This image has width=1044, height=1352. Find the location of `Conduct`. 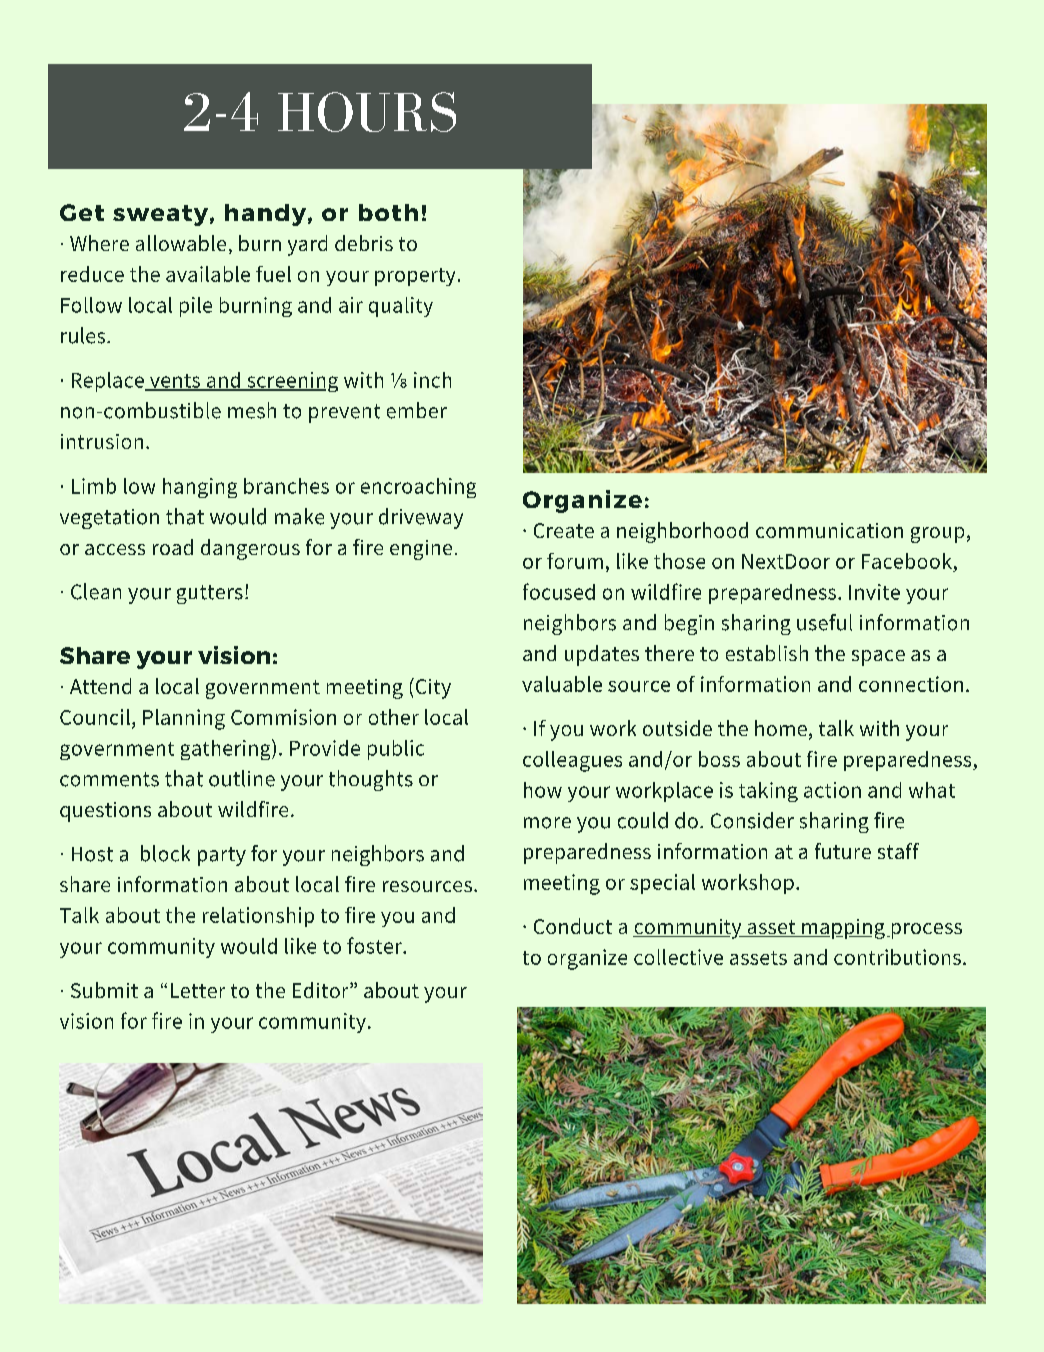

Conduct is located at coordinates (573, 926).
